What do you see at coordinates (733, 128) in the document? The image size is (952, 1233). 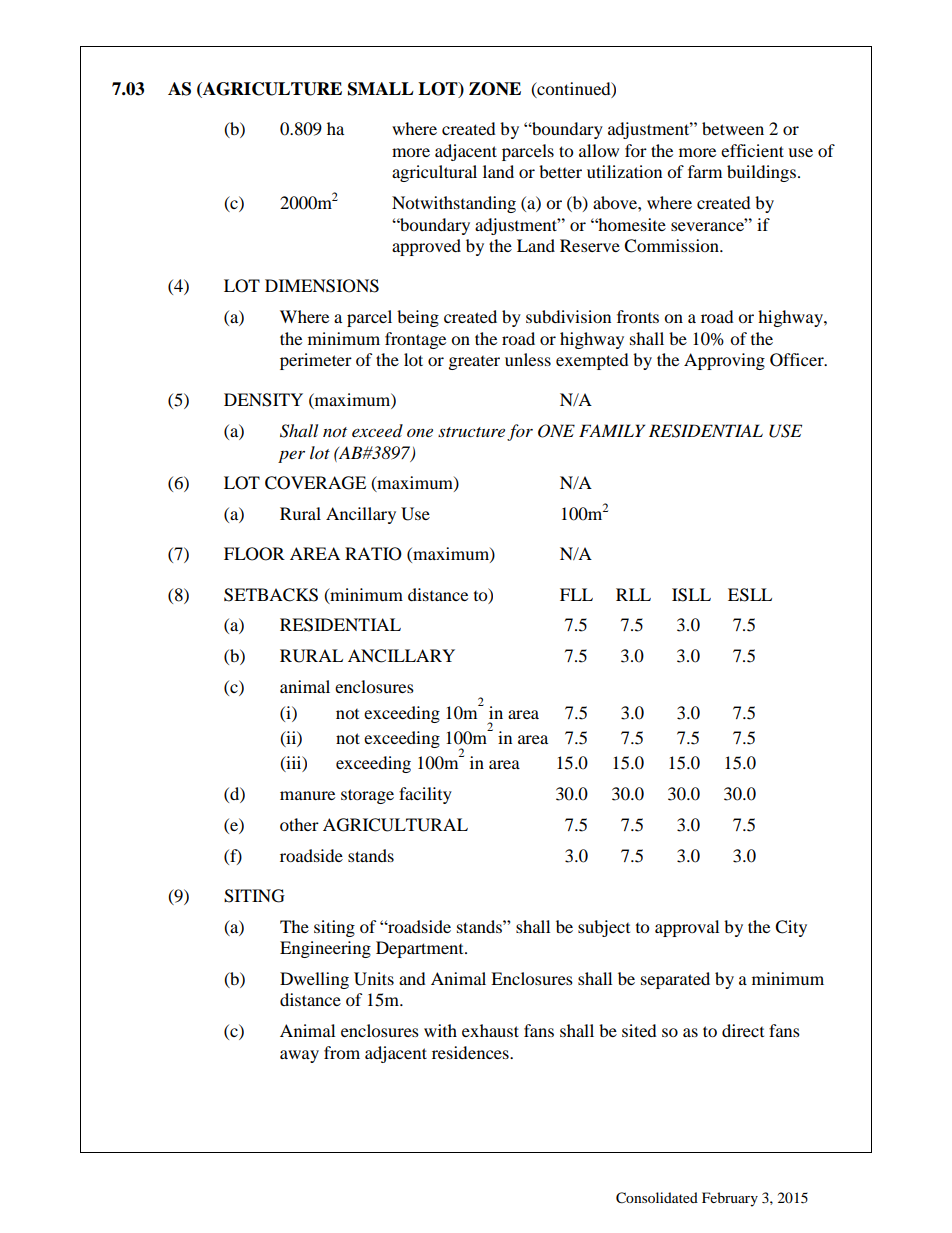 I see `between` at bounding box center [733, 128].
